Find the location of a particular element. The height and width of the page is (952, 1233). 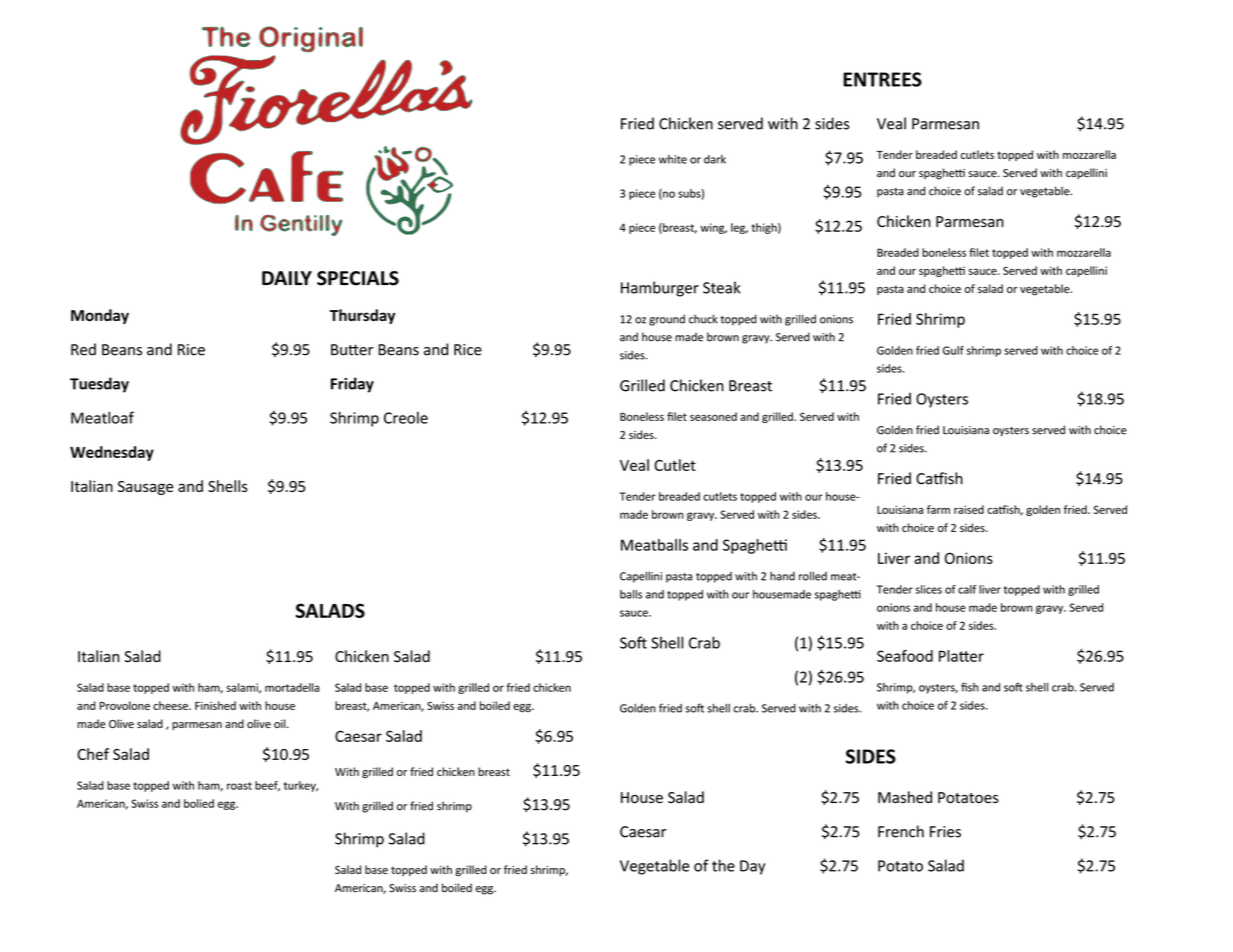

hand is located at coordinates (782, 576).
